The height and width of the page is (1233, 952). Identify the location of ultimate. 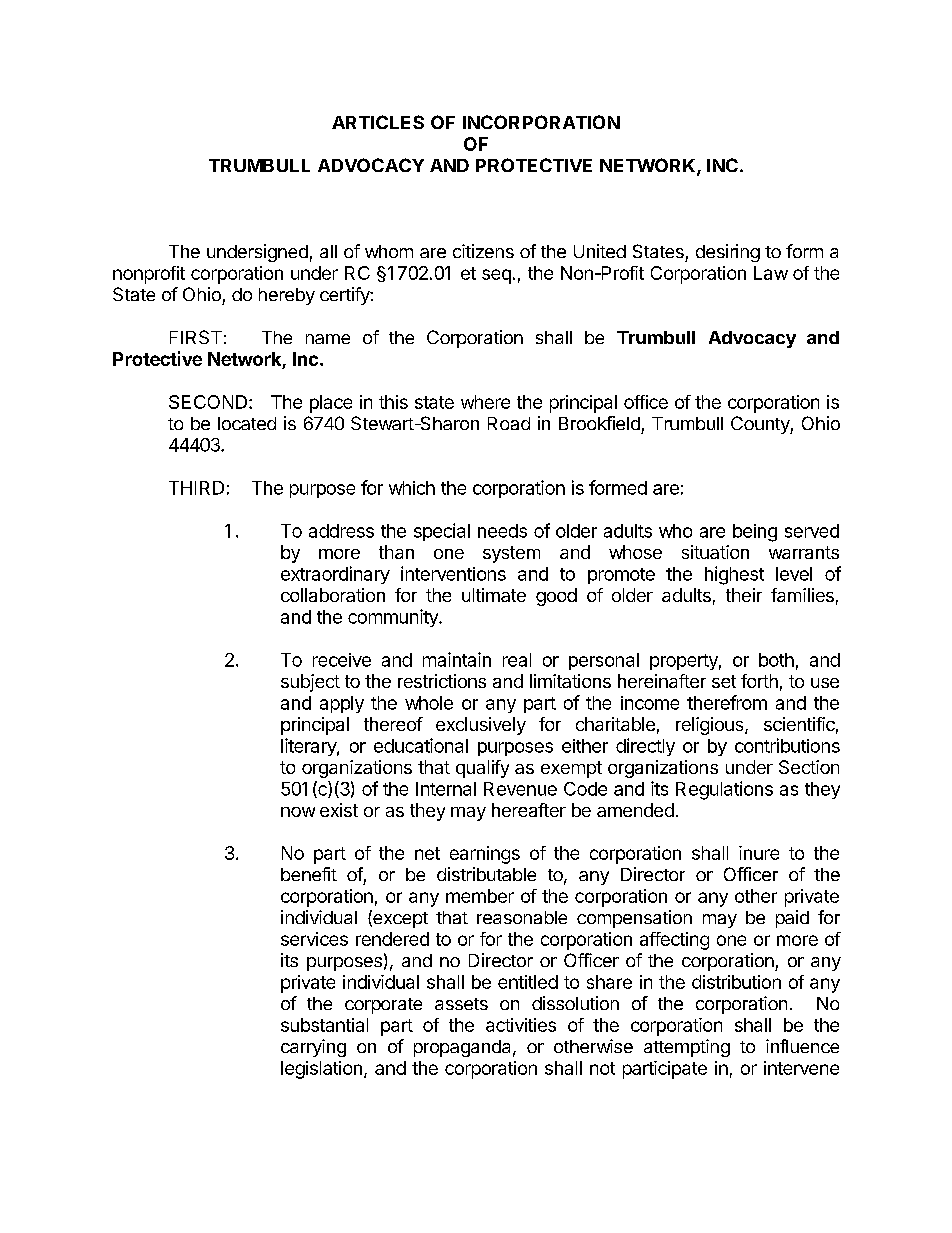
(494, 595).
